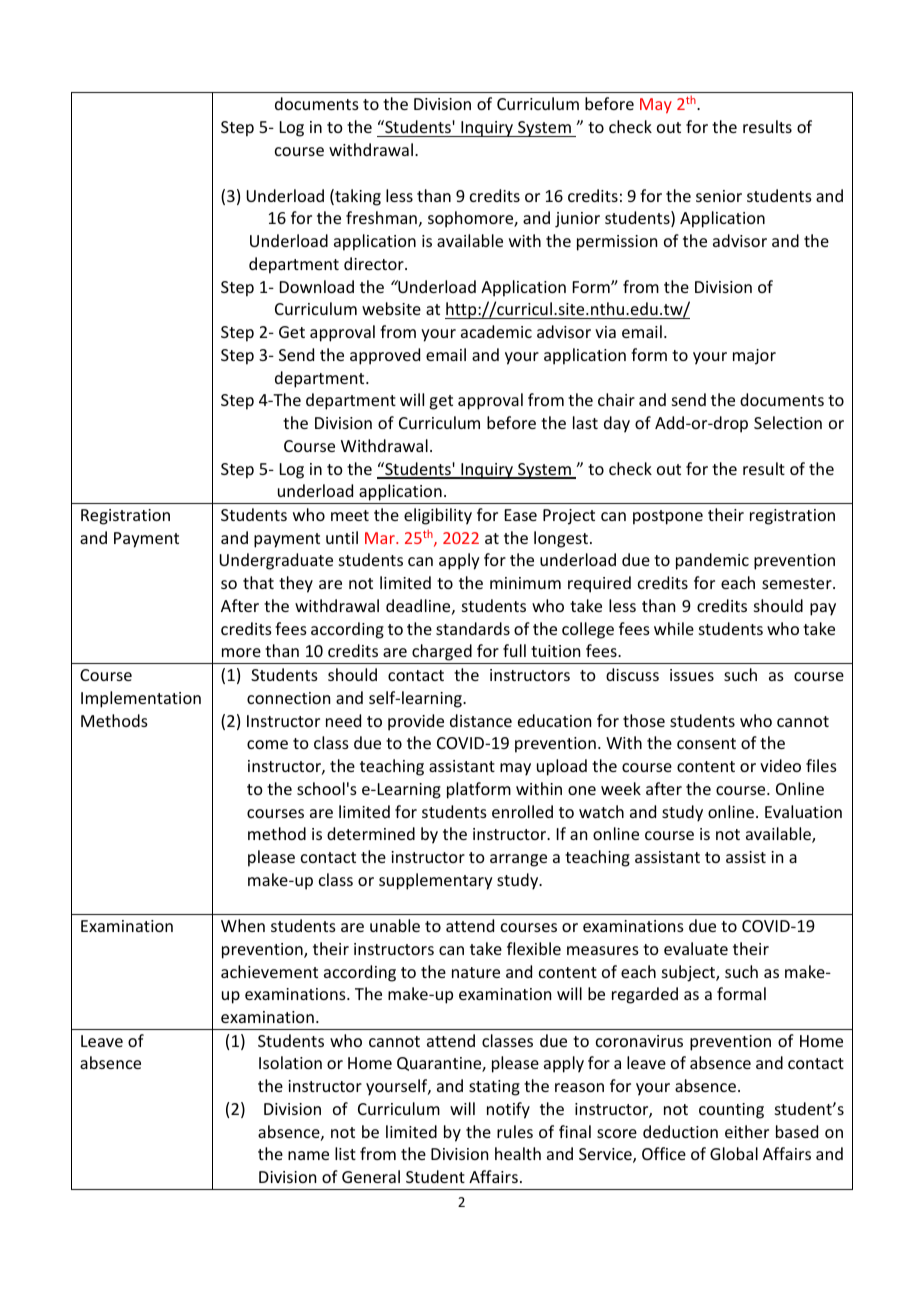 The width and height of the screenshot is (924, 1308). What do you see at coordinates (719, 196) in the screenshot?
I see `senior` at bounding box center [719, 196].
